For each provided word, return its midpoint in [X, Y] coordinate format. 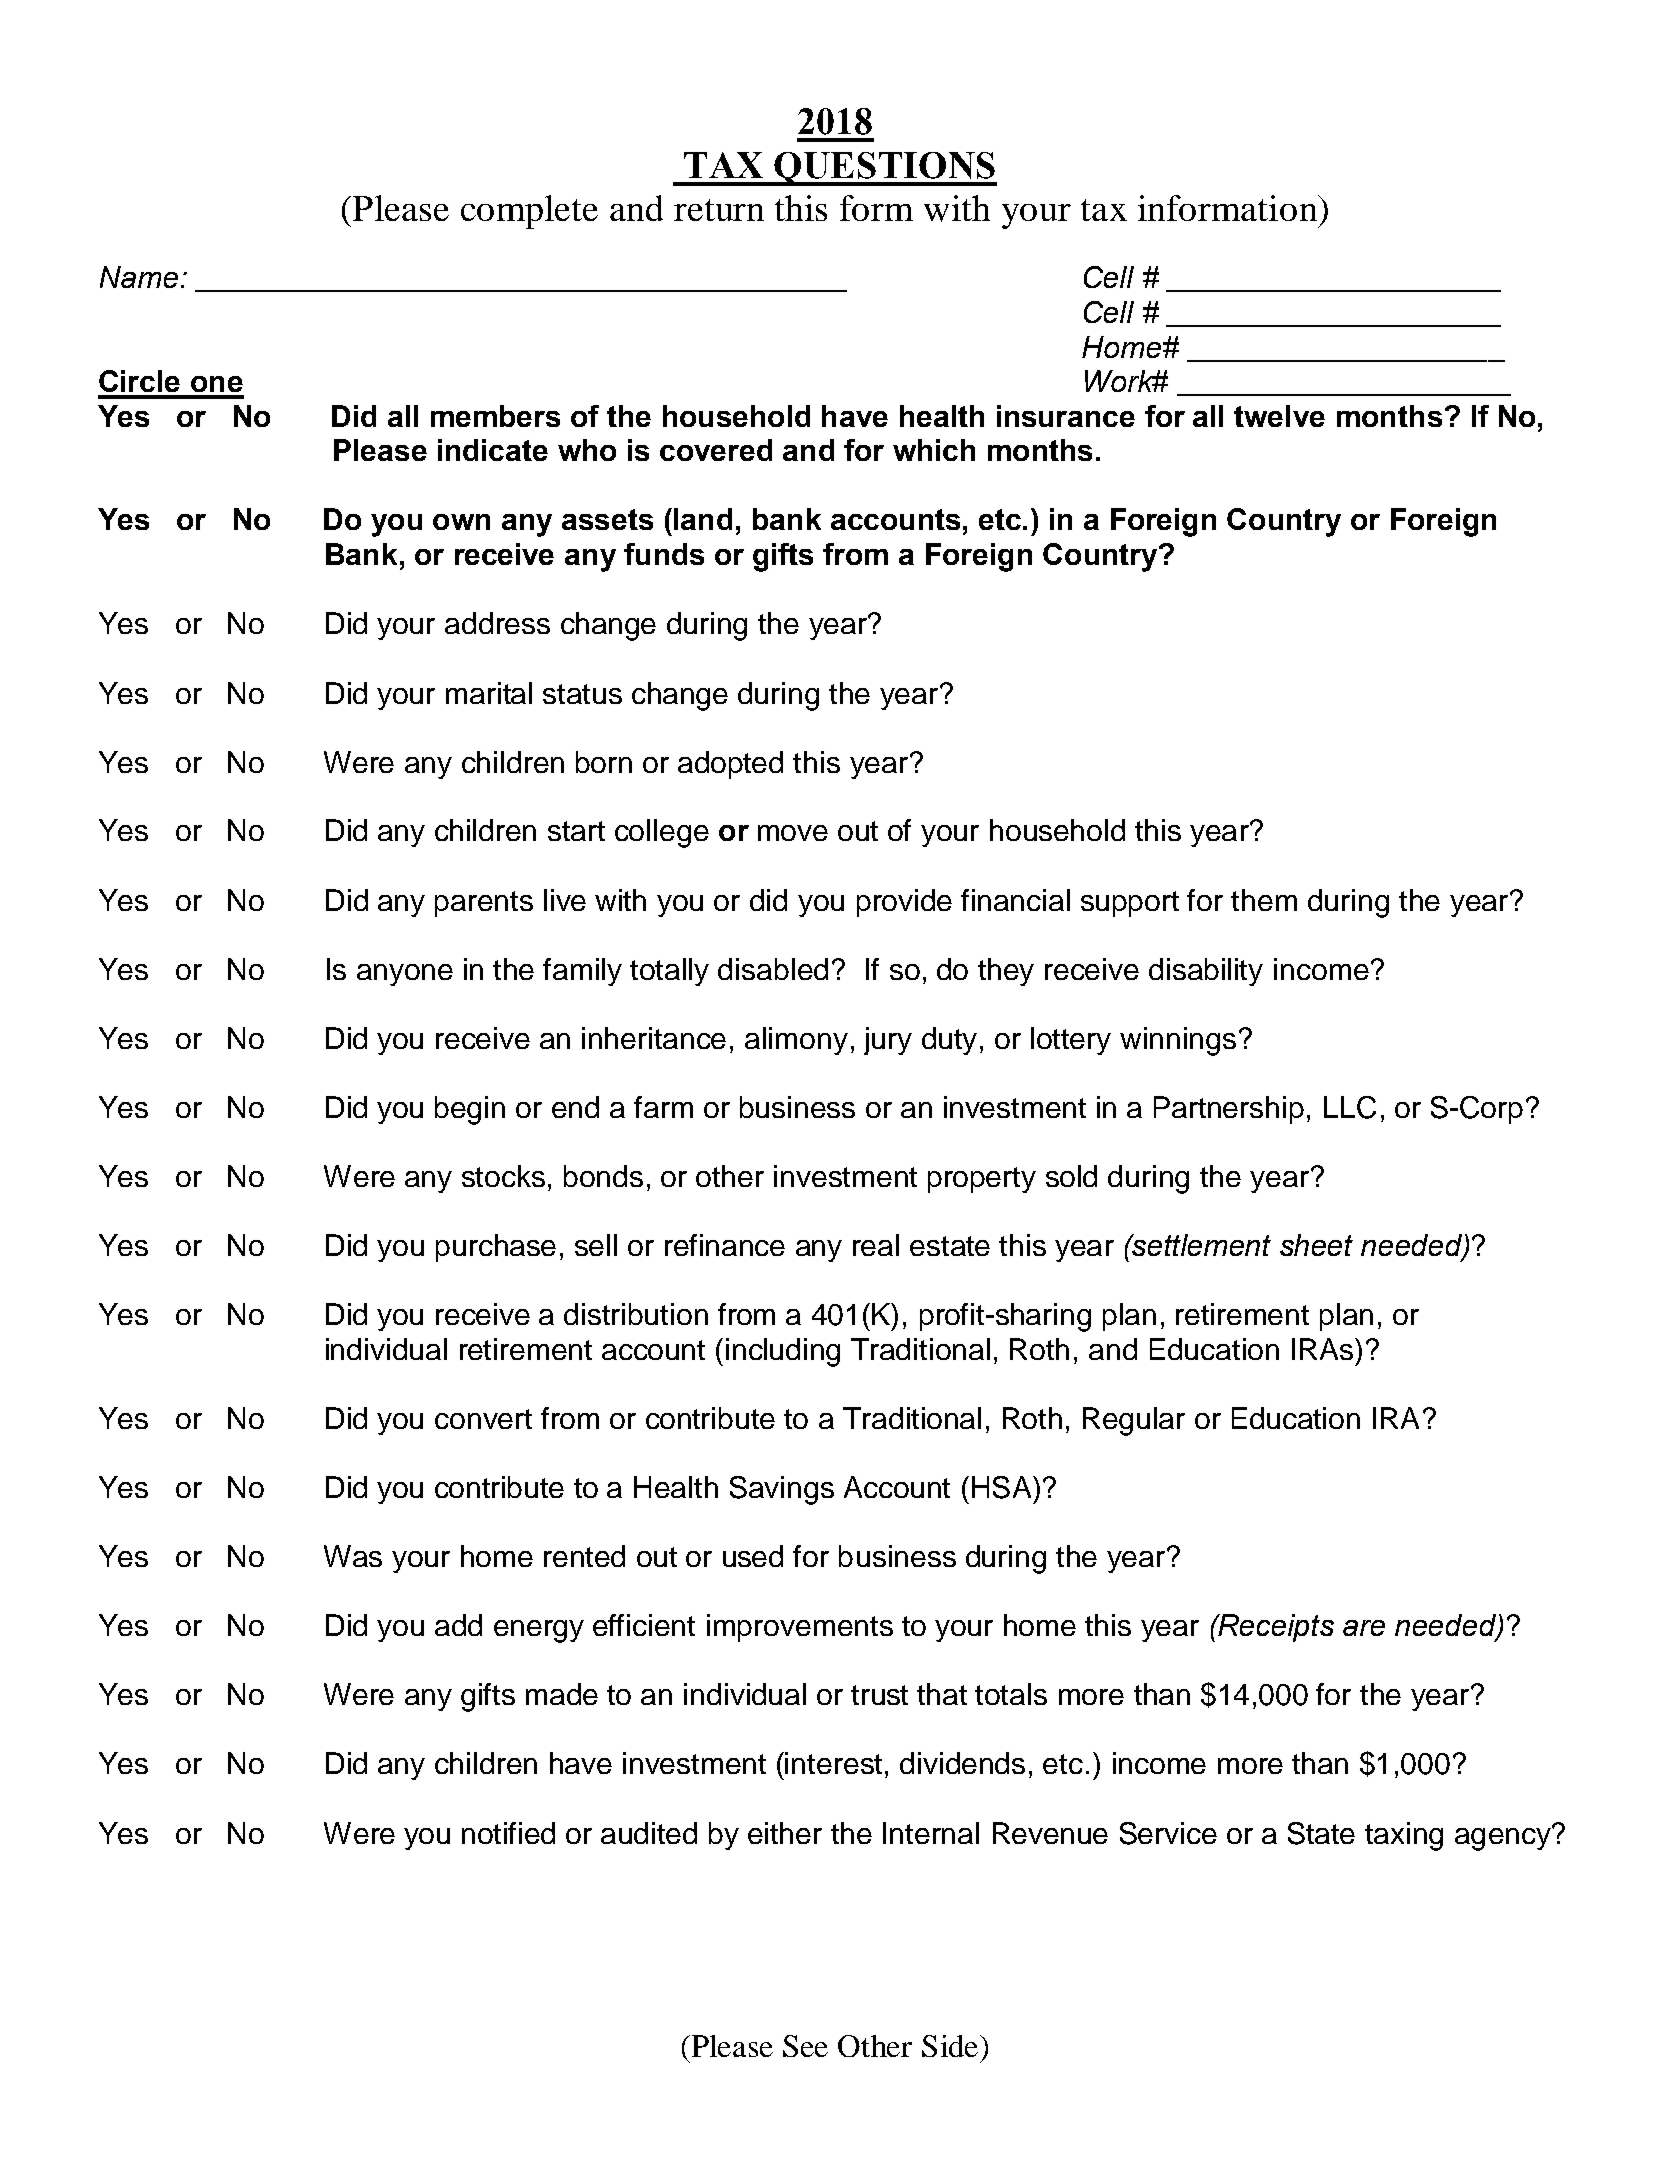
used [753, 1556]
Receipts [1275, 1628]
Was [353, 1556]
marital [489, 693]
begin [470, 1110]
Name [139, 277]
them [1264, 900]
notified [508, 1833]
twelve [1279, 416]
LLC [1350, 1107]
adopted [730, 765]
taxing [1404, 1836]
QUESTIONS [885, 169]
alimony [796, 1041]
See [805, 2046]
